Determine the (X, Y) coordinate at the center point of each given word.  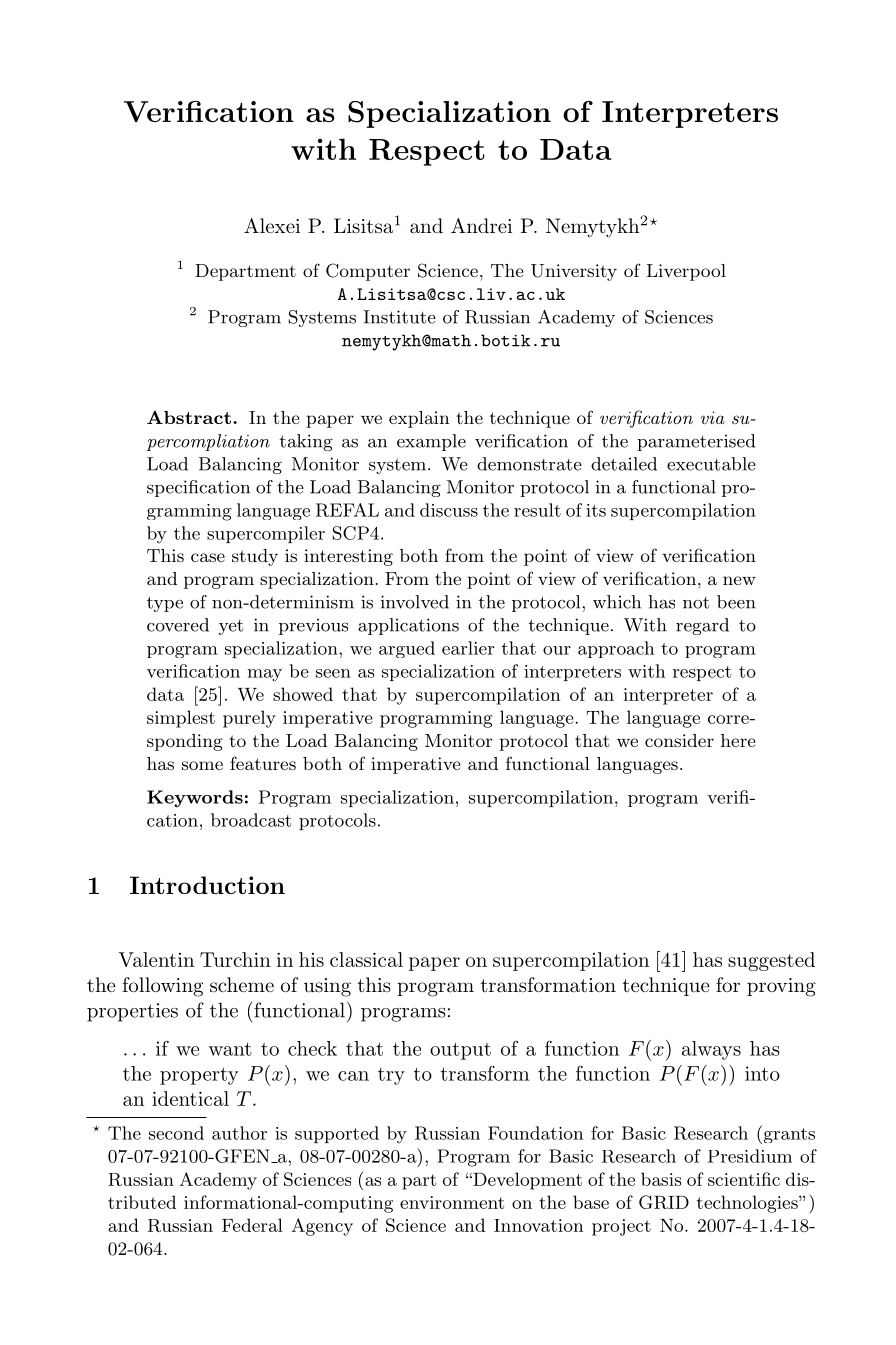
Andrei (481, 225)
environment (452, 1202)
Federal (252, 1225)
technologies (748, 1204)
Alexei (272, 225)
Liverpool (686, 272)
